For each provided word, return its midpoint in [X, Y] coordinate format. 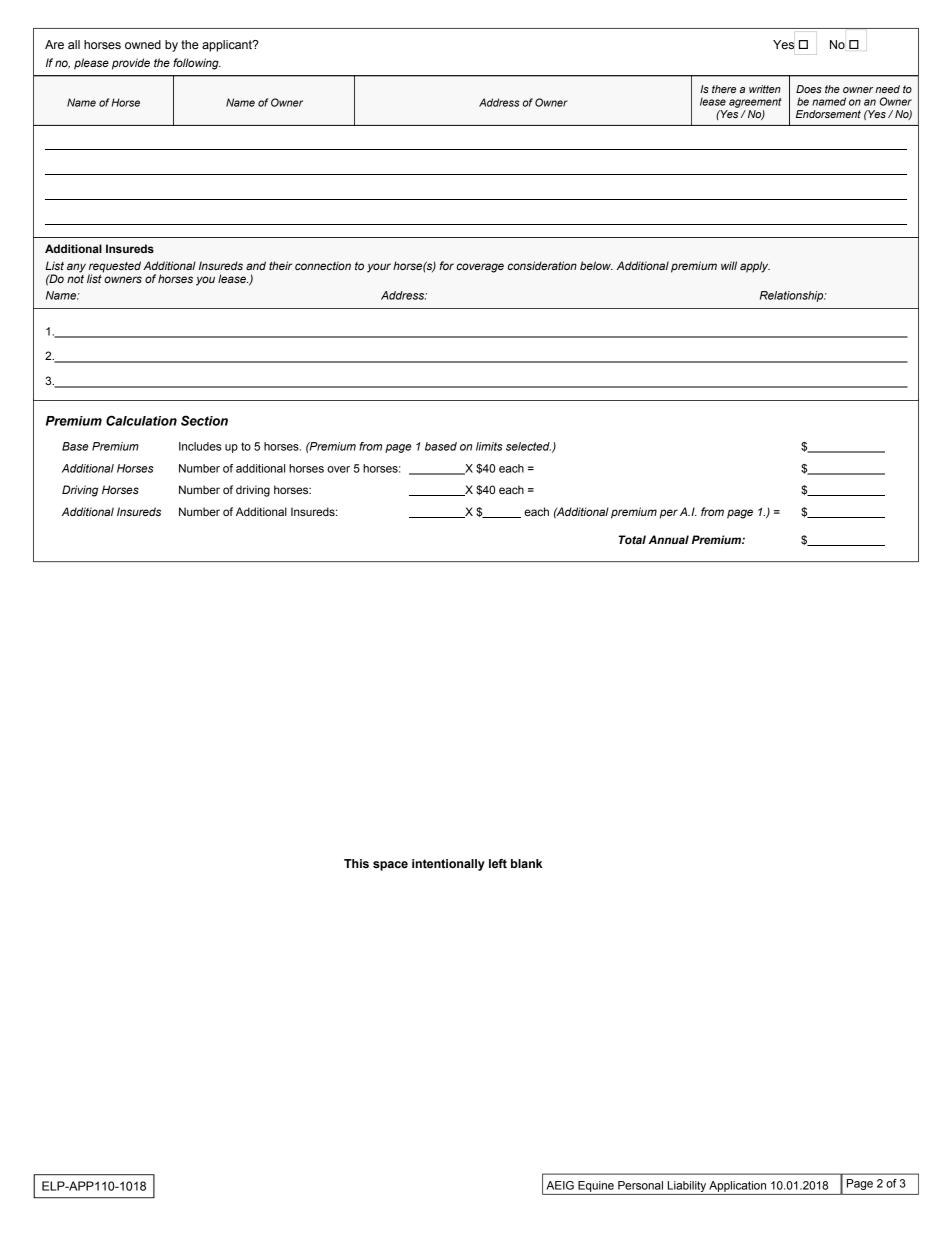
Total [632, 539]
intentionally [448, 865]
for [446, 265]
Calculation [141, 420]
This [356, 863]
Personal [640, 1185]
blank [527, 863]
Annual [668, 539]
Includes [200, 446]
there [724, 89]
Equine [596, 1186]
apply [755, 267]
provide [131, 64]
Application [737, 1186]
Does [809, 89]
